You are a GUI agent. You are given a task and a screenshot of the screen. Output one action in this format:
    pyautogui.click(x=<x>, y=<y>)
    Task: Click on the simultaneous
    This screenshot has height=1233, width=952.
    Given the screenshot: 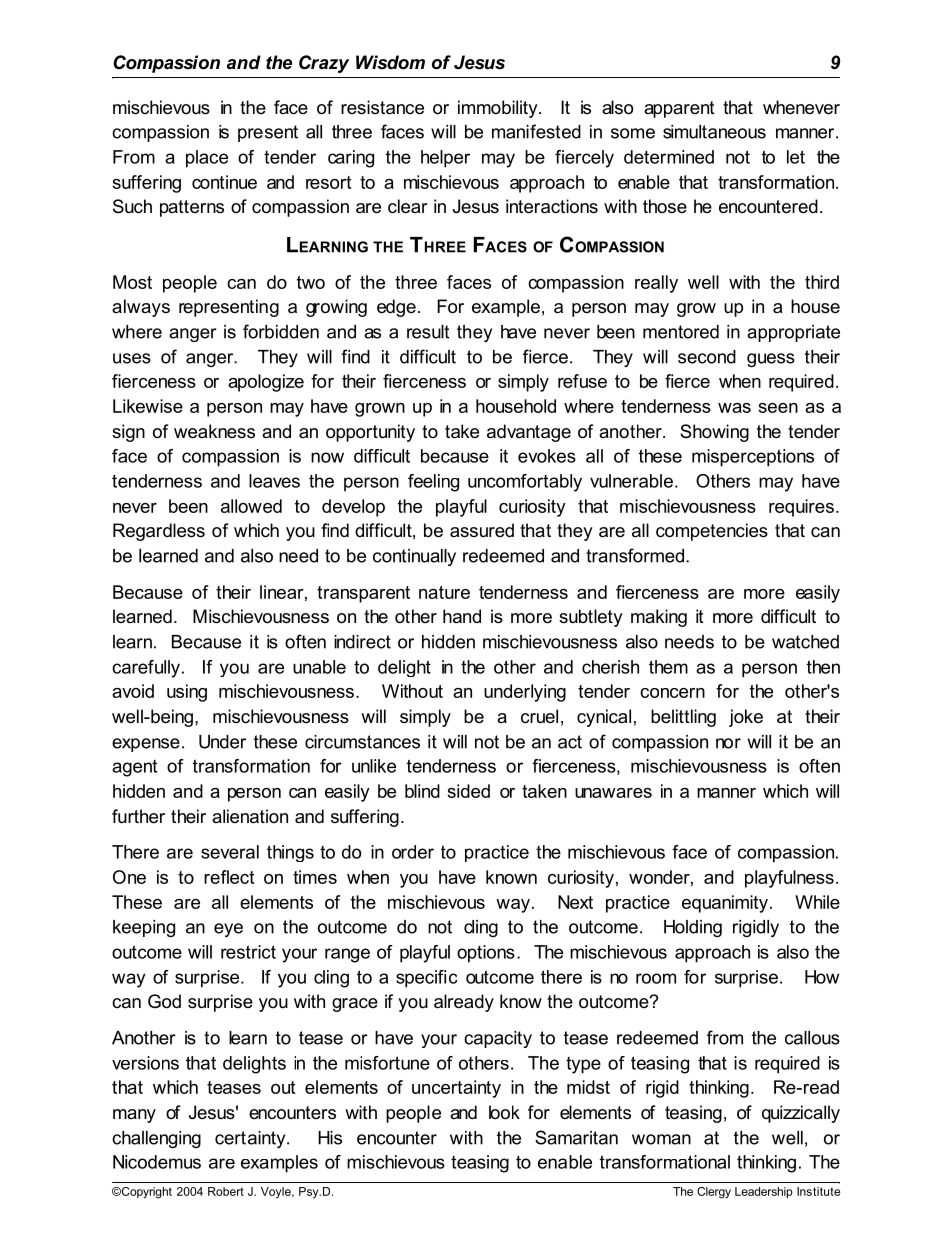 What is the action you would take?
    pyautogui.click(x=714, y=132)
